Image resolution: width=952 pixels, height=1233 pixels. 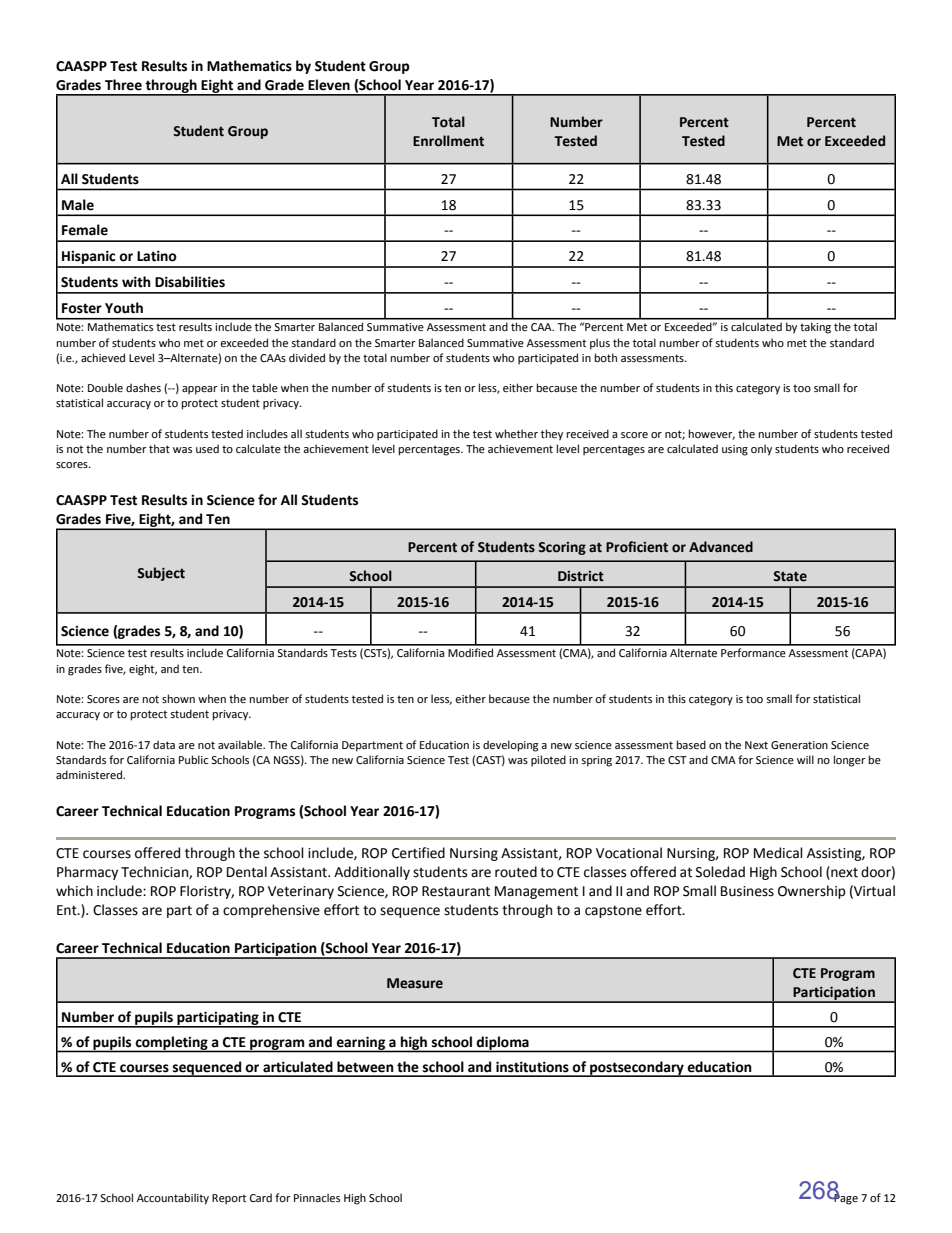 I want to click on Accountability, so click(x=173, y=1199).
